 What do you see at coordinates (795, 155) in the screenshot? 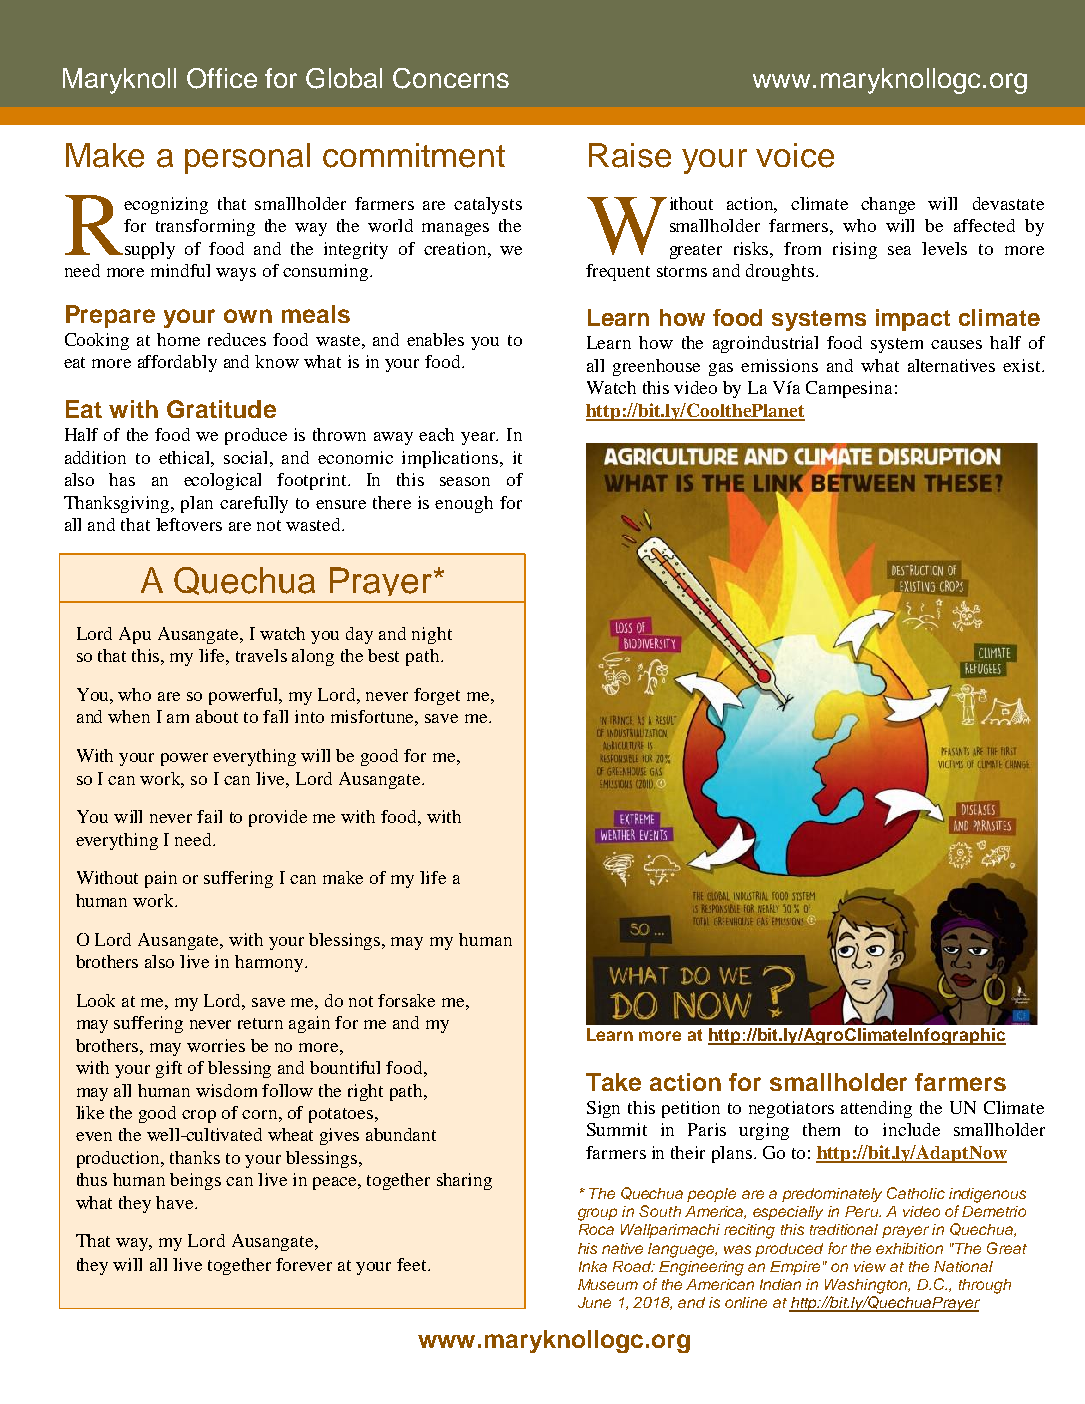
I see `voice` at bounding box center [795, 155].
